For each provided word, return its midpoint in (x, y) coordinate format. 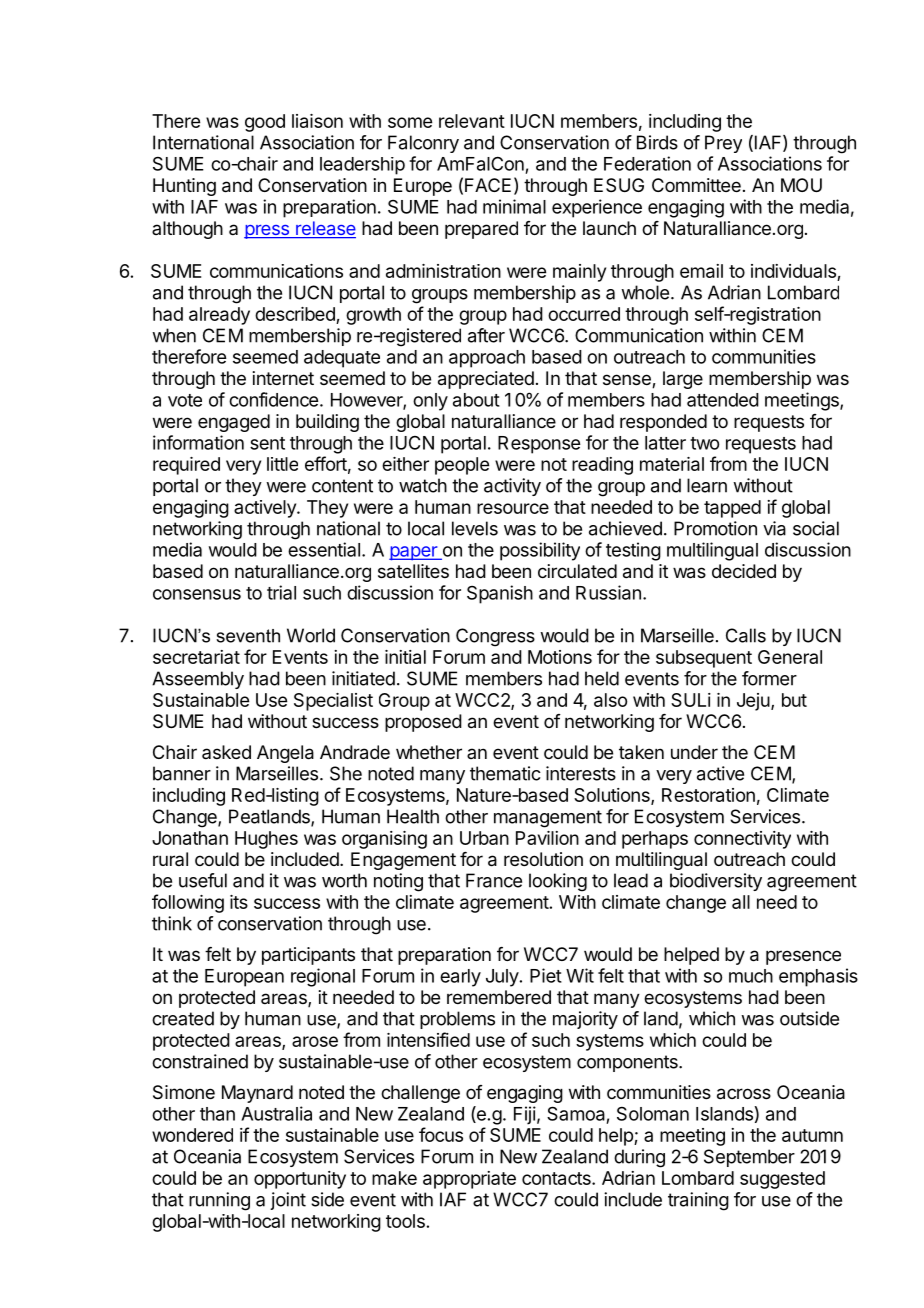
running (219, 1201)
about (476, 400)
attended (723, 400)
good (265, 123)
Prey (723, 144)
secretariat (196, 657)
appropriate (469, 1180)
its (239, 902)
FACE (488, 185)
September (749, 1158)
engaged (234, 423)
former (769, 678)
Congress (495, 637)
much (751, 976)
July (502, 978)
